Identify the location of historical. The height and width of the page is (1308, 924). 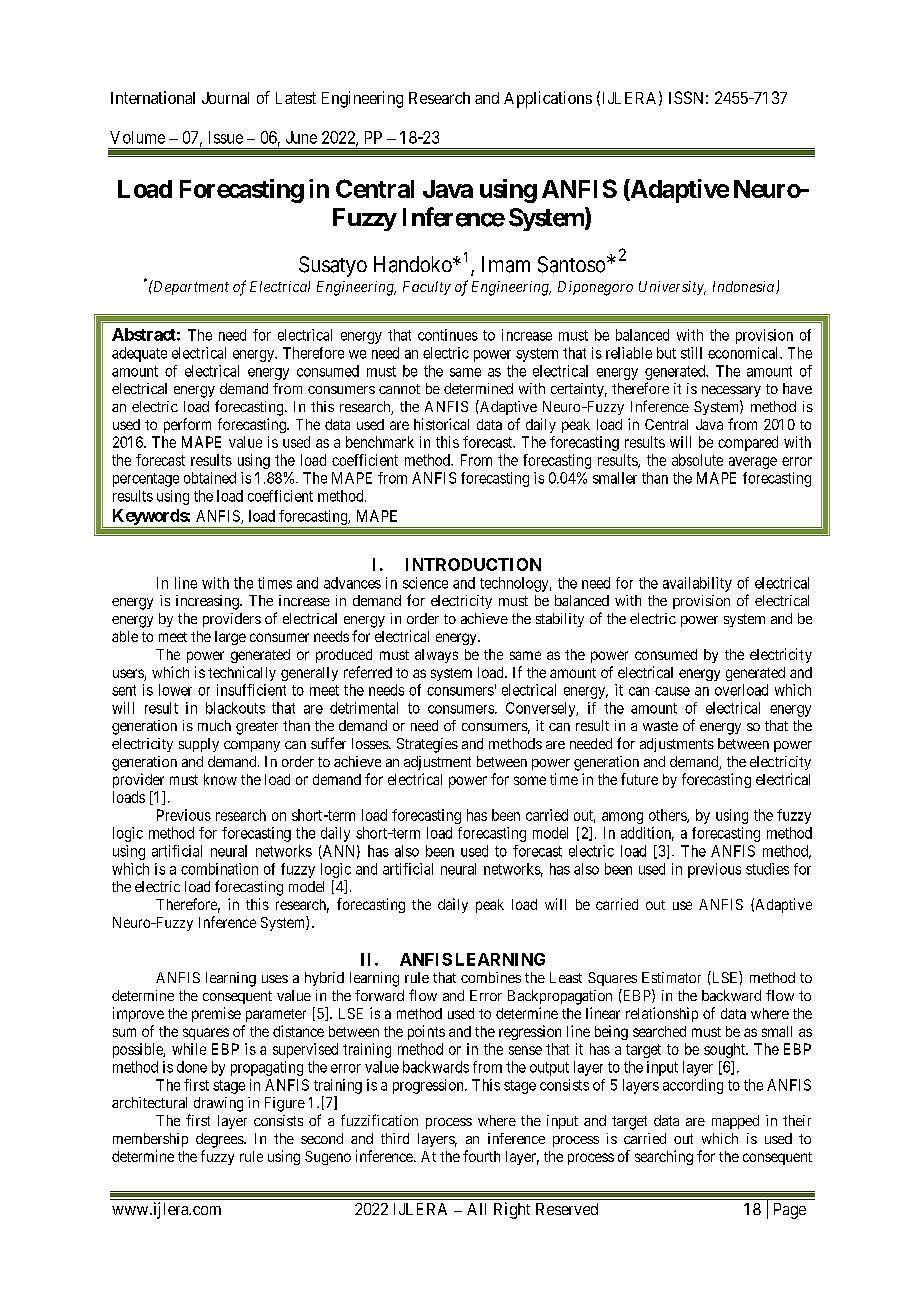
(441, 424).
